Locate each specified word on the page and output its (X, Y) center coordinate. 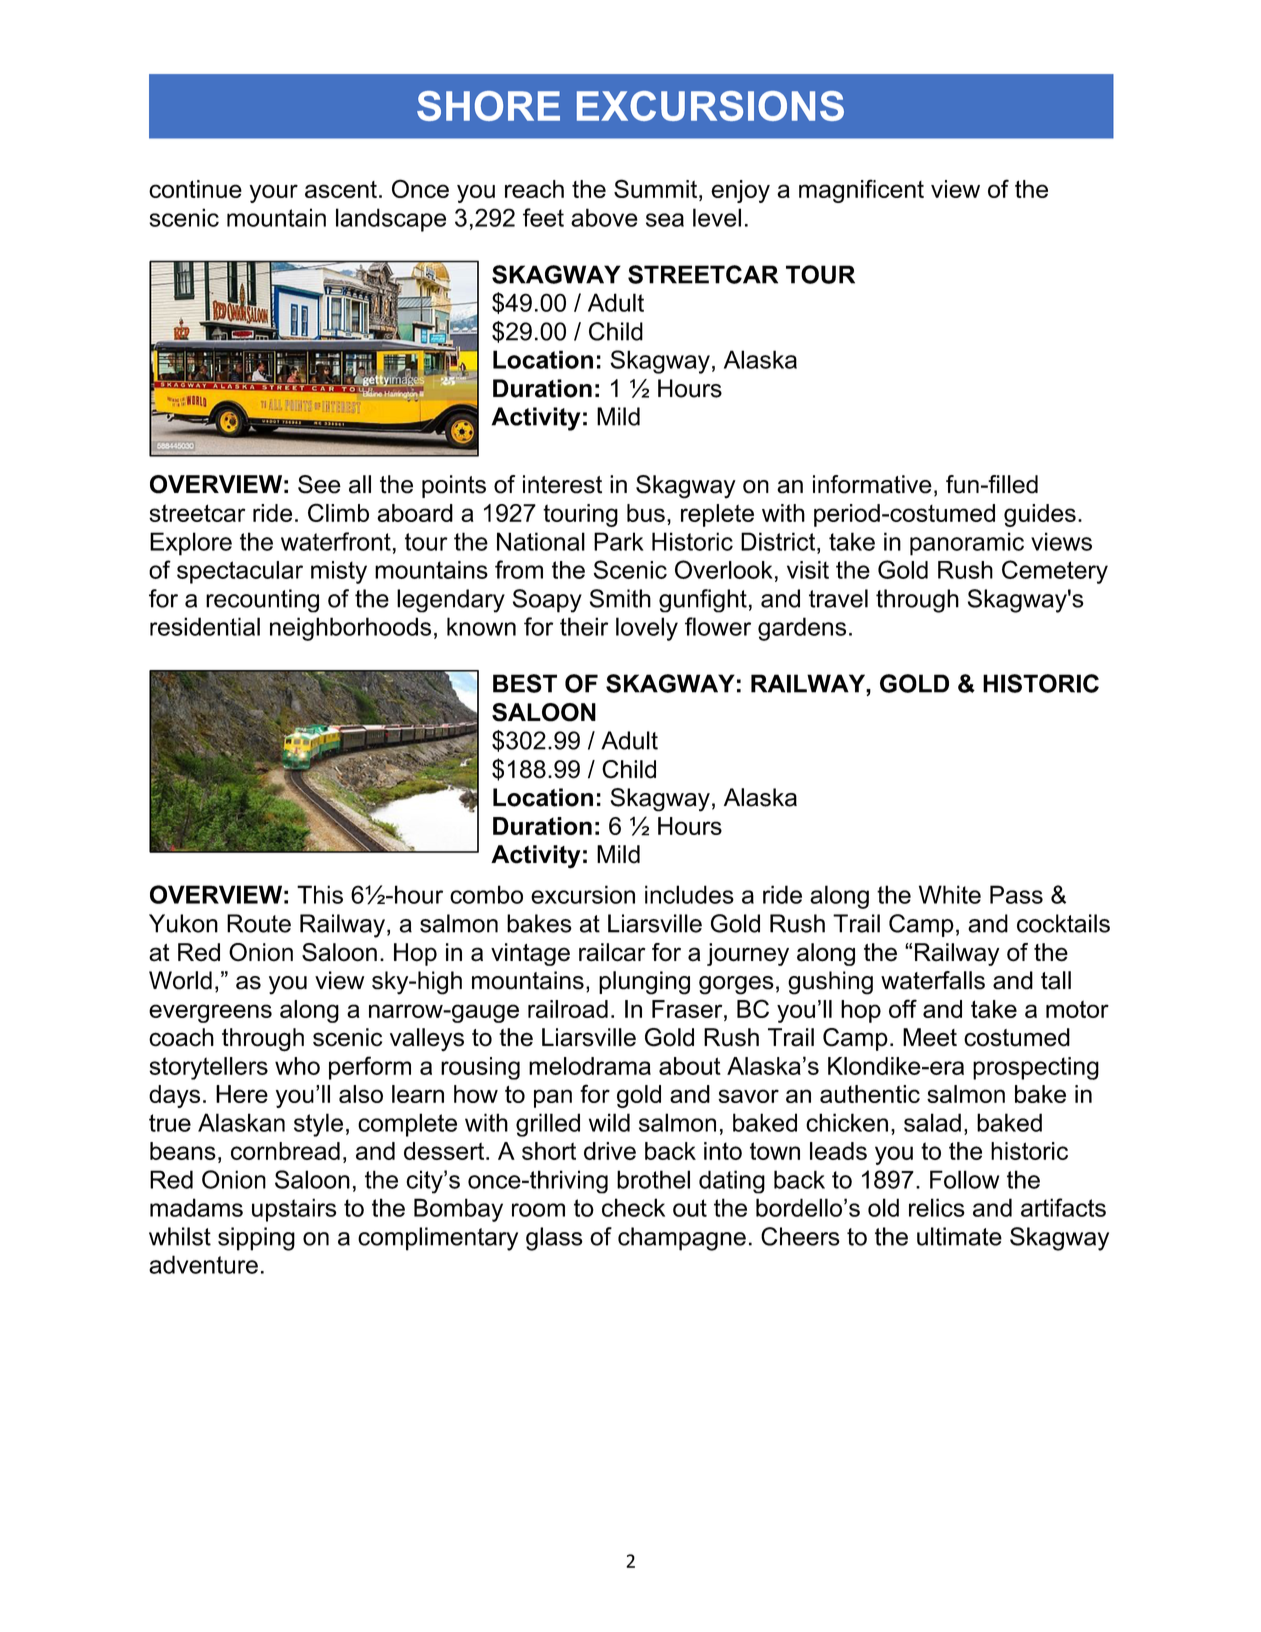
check (633, 1207)
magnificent (861, 191)
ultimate (959, 1236)
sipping (256, 1239)
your (273, 193)
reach (534, 189)
